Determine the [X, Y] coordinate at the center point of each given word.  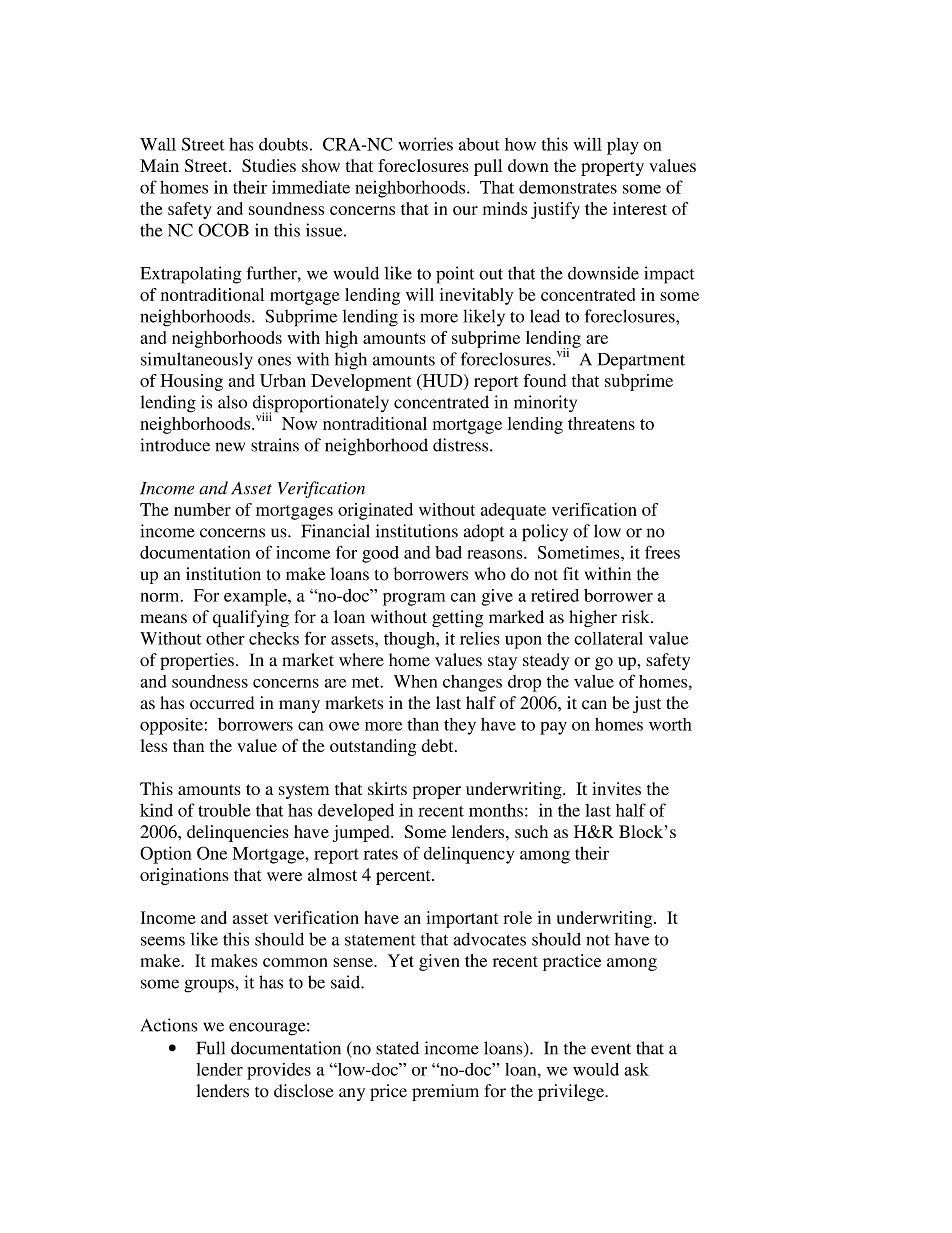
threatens [601, 423]
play [623, 146]
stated [397, 1048]
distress [462, 445]
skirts [387, 788]
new [230, 447]
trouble [224, 810]
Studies [269, 165]
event [611, 1049]
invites [616, 788]
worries [425, 144]
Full [211, 1048]
